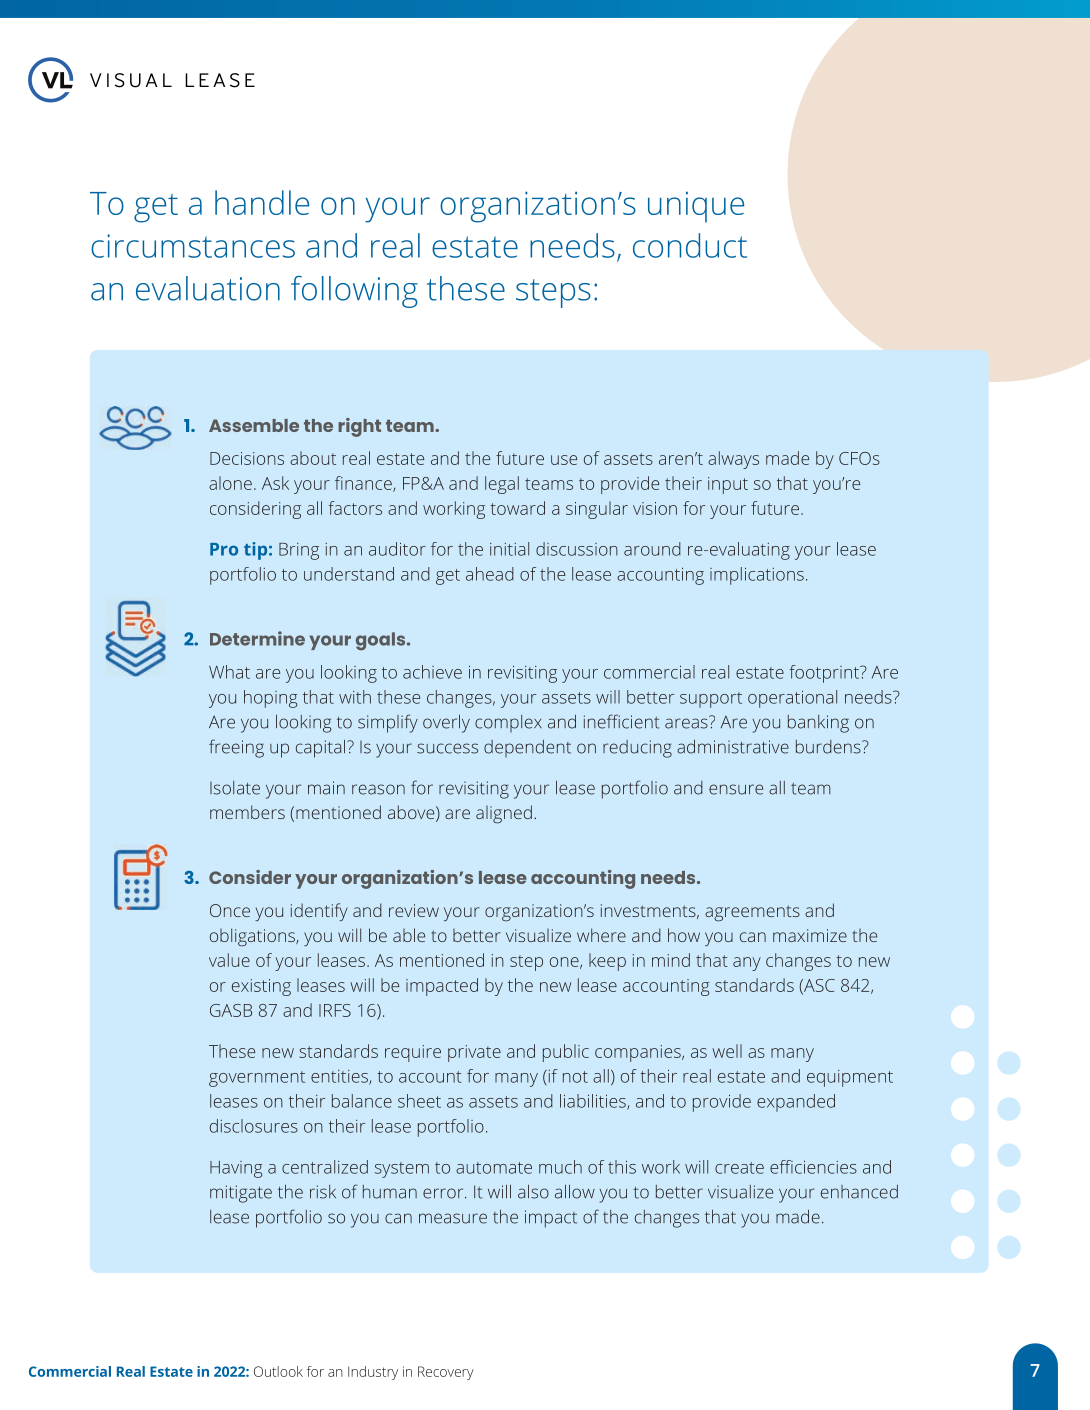 This page has width=1090, height=1410. Describe the element at coordinates (494, 1168) in the page. I see `automate` at that location.
